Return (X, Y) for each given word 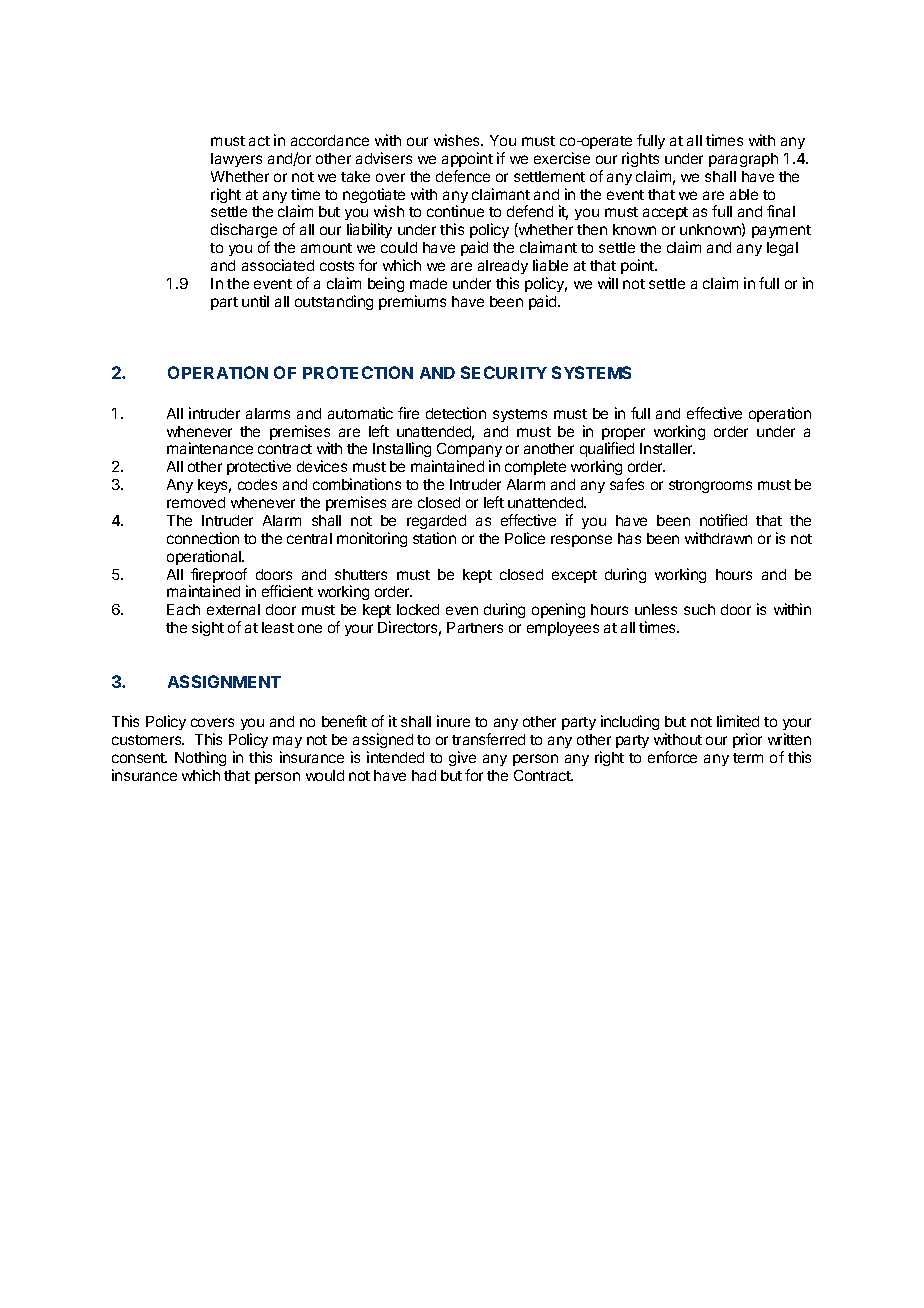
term (748, 758)
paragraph (743, 160)
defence (463, 176)
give (462, 758)
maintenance (210, 448)
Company (469, 452)
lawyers (236, 160)
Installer (667, 448)
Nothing (200, 758)
